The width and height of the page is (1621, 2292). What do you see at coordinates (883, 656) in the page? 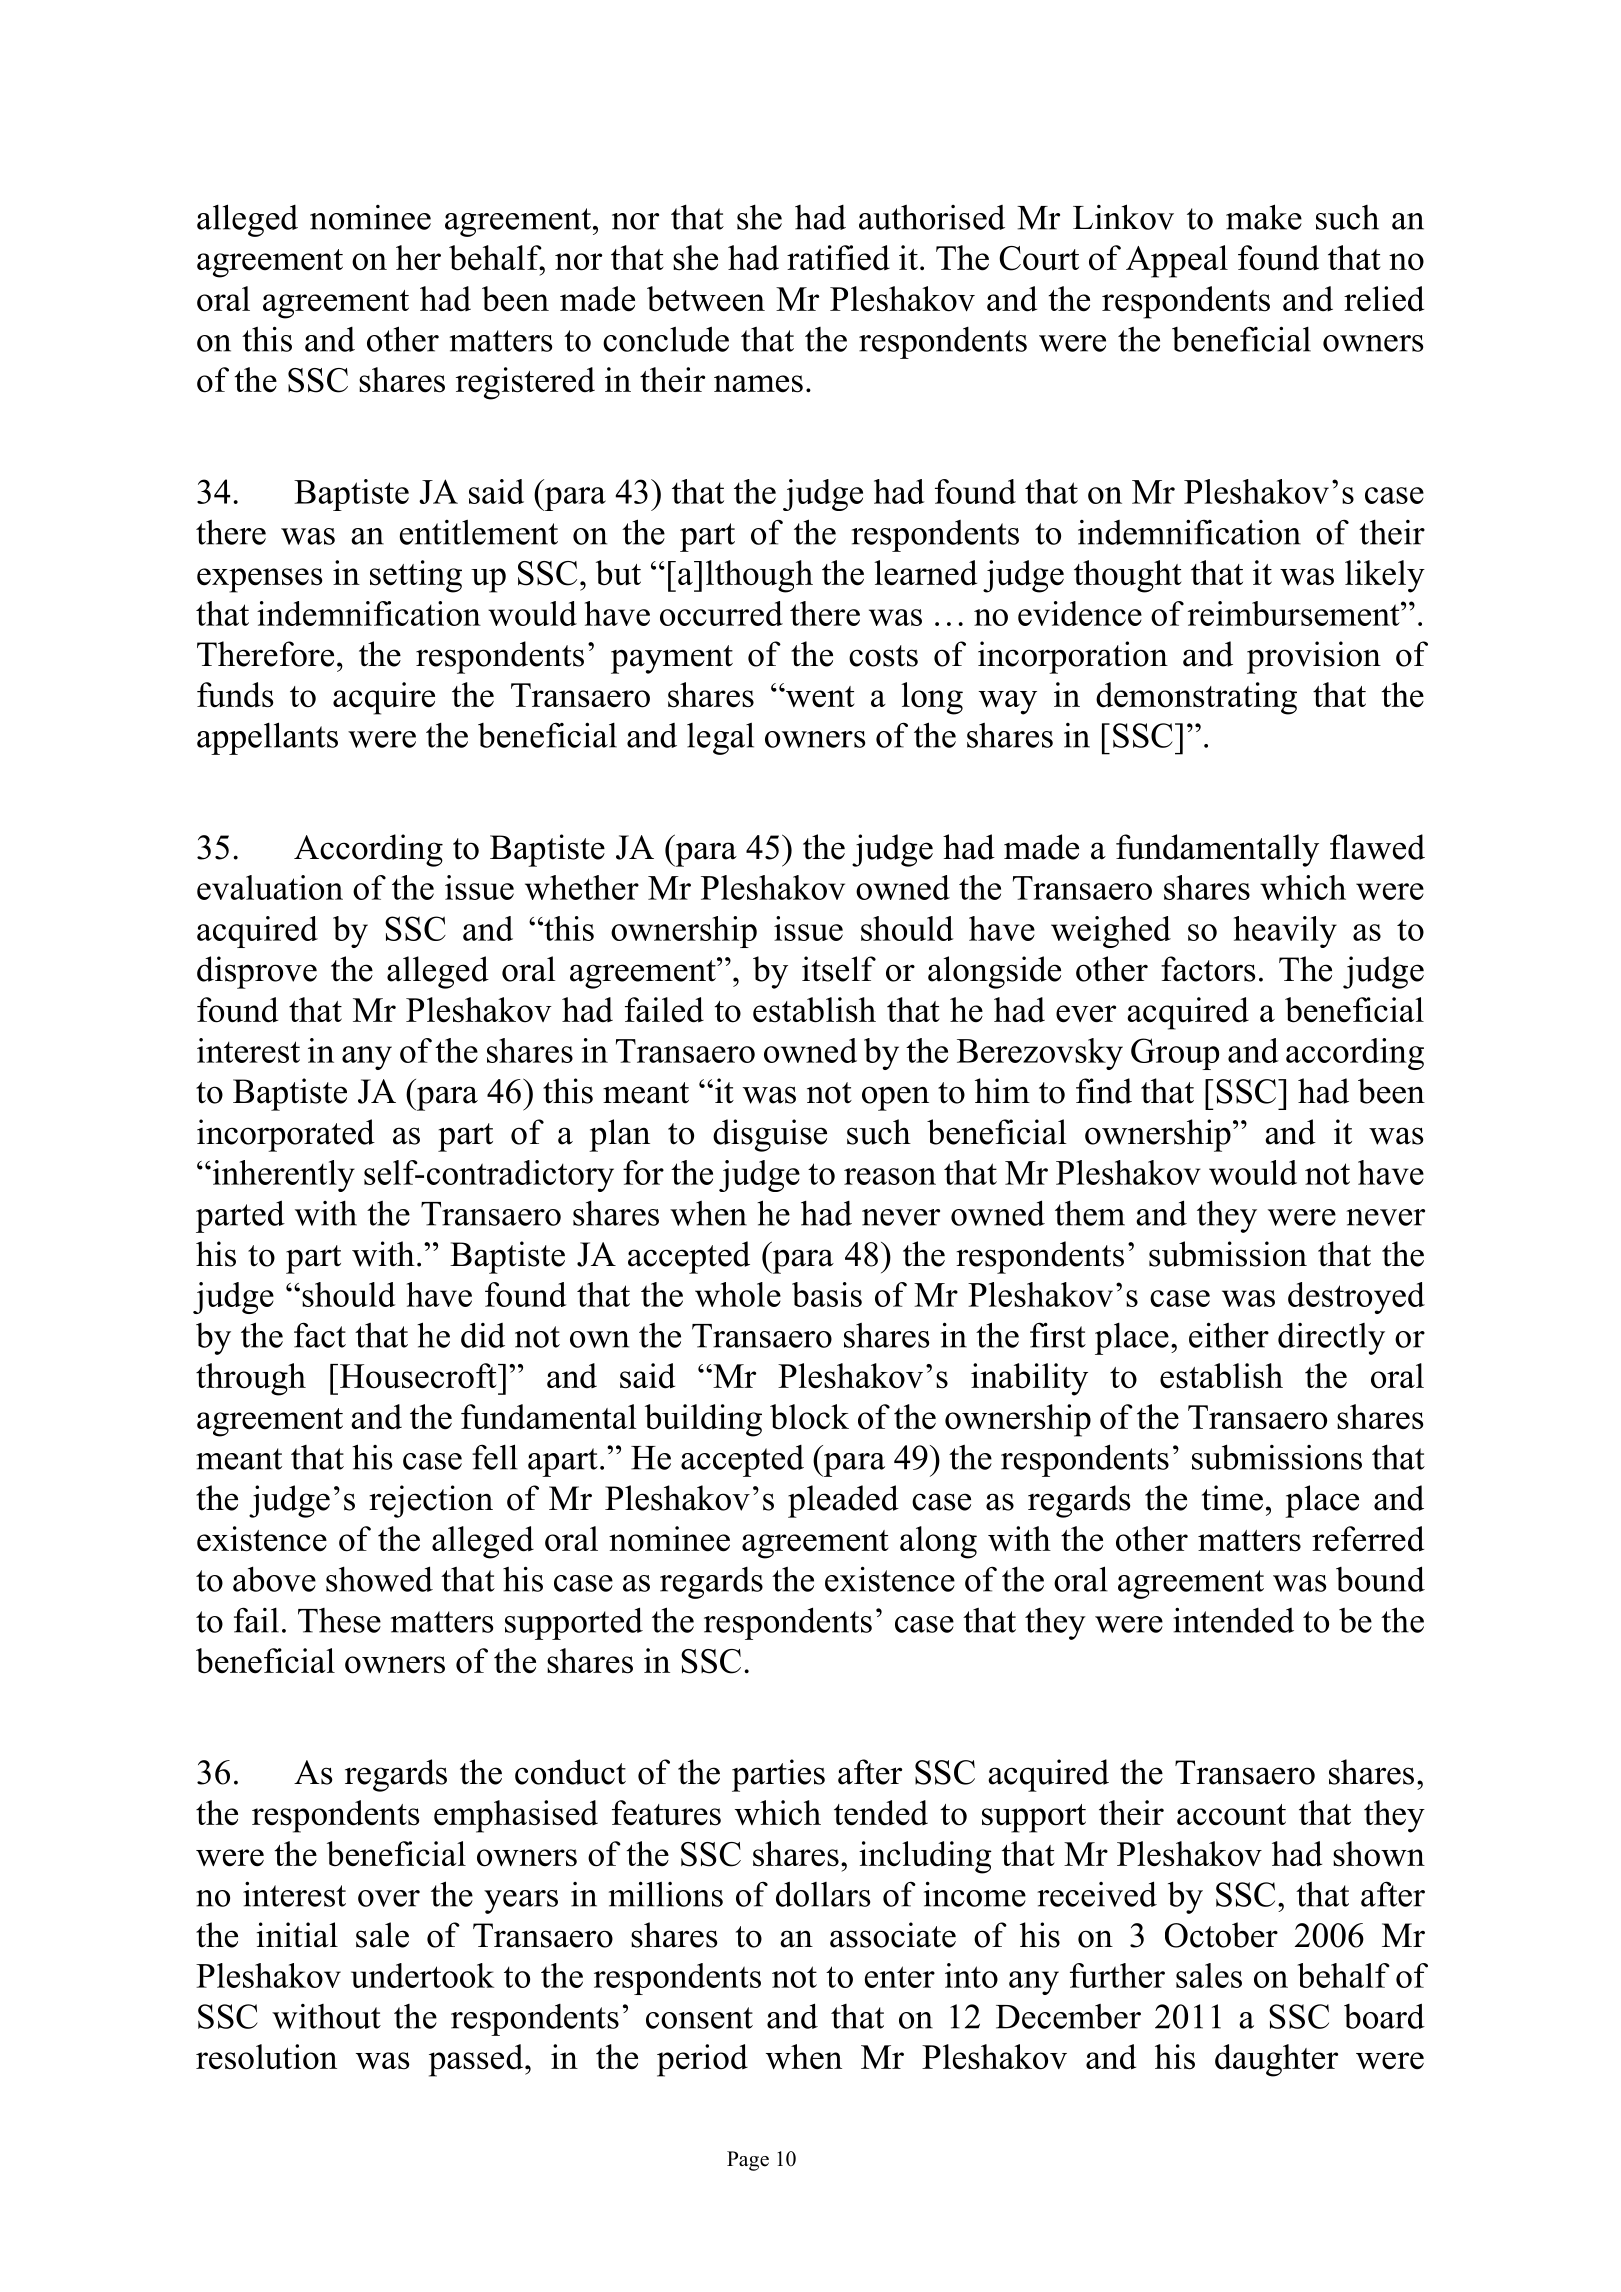
I see `costs` at bounding box center [883, 656].
